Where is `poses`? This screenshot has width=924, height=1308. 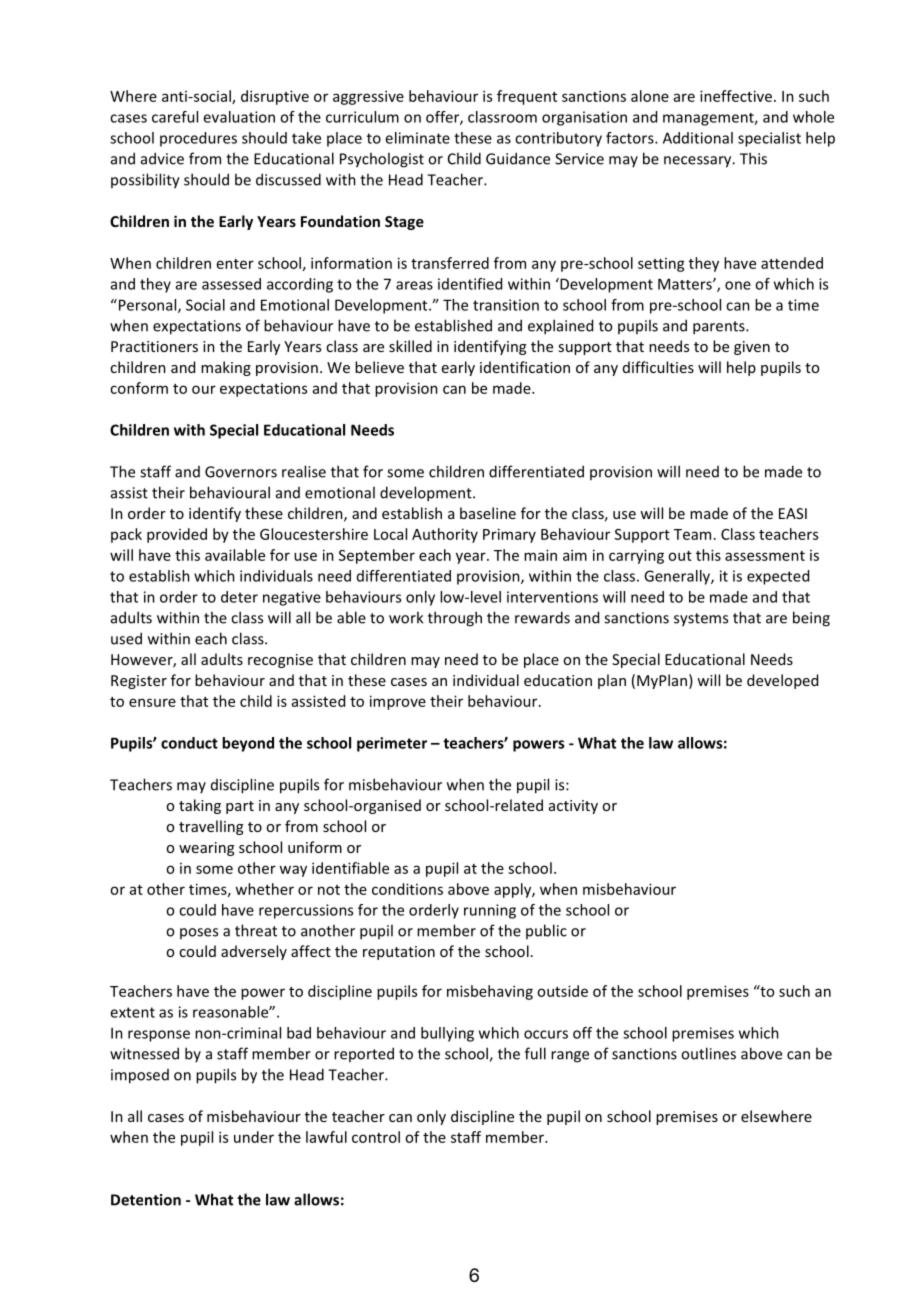 poses is located at coordinates (199, 933).
